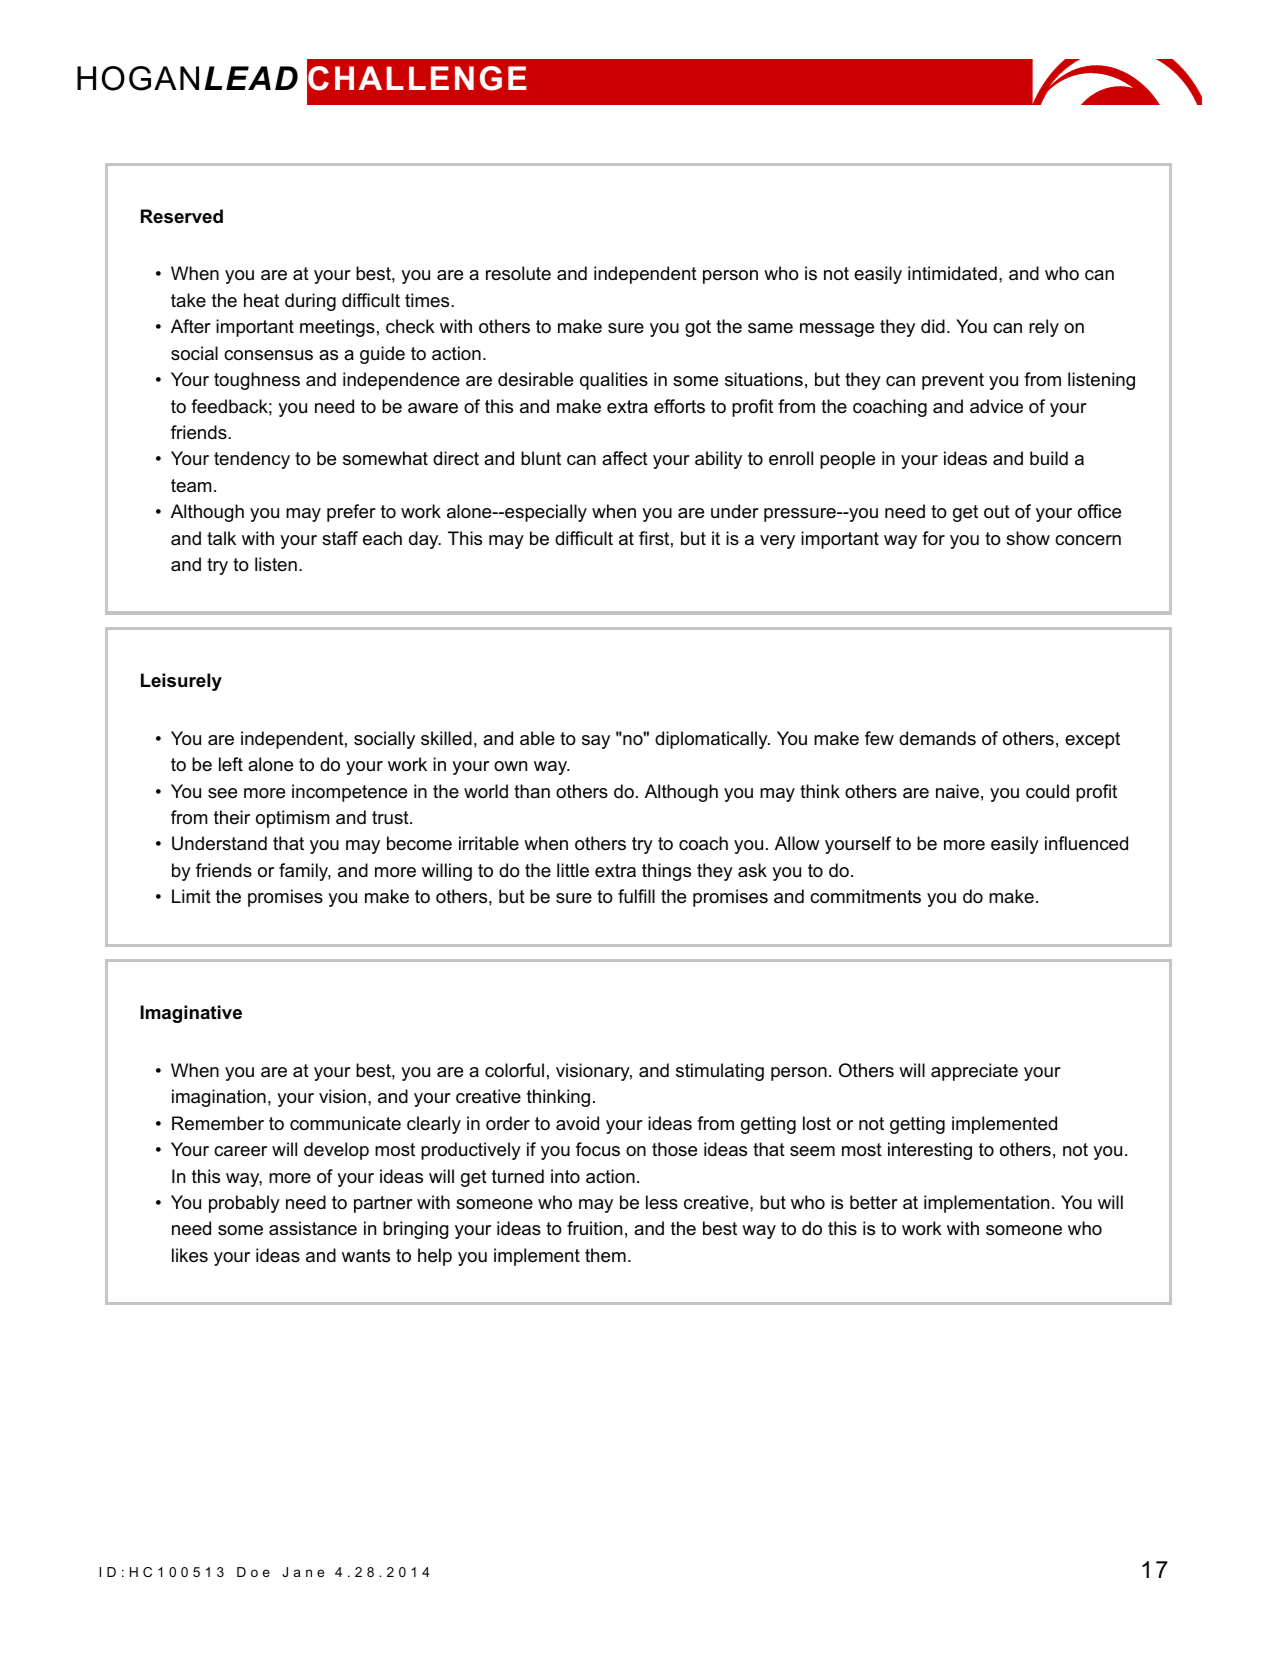 The image size is (1277, 1653). Describe the element at coordinates (1086, 843) in the page. I see `influenced` at that location.
